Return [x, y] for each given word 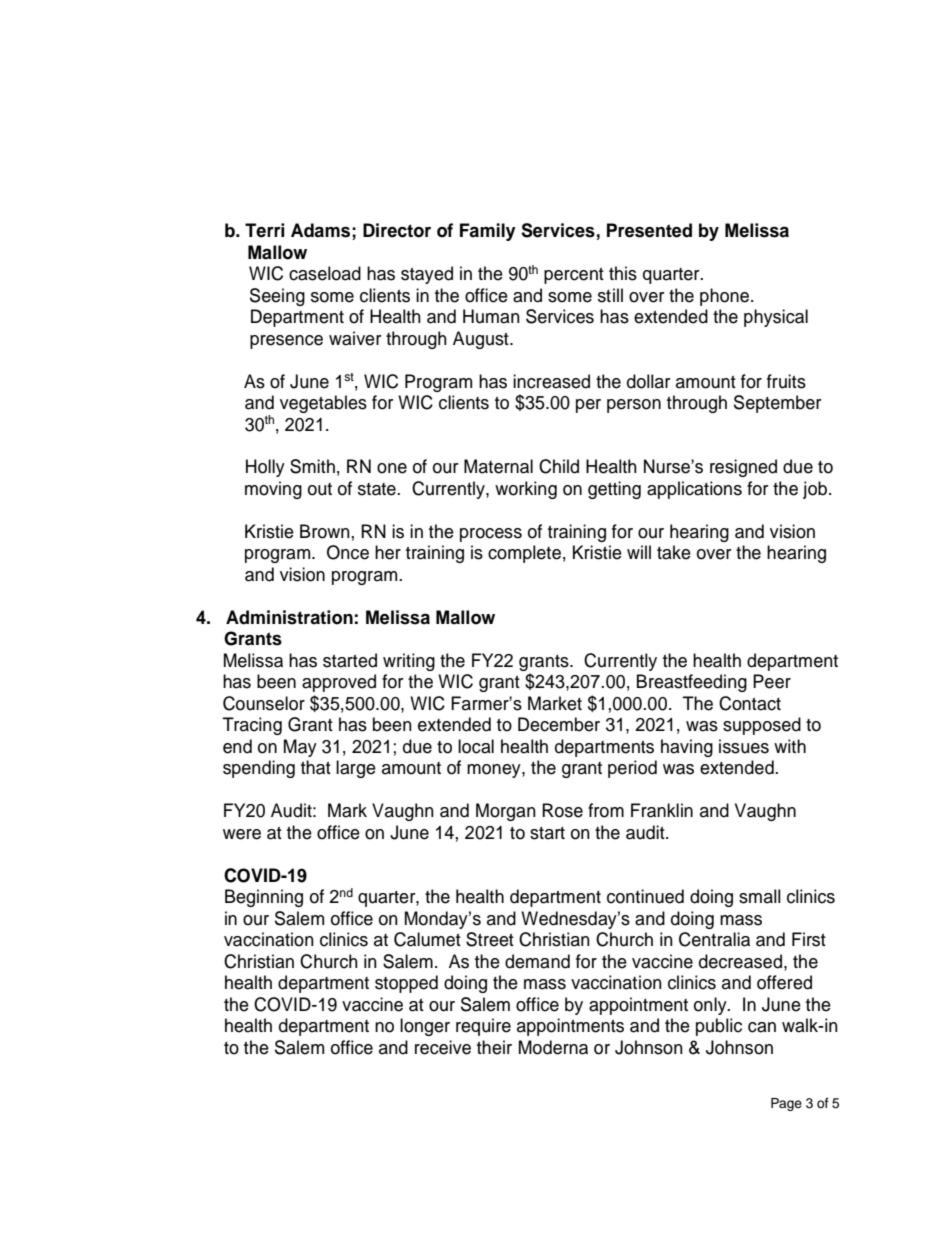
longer [425, 1027]
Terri [264, 230]
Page [786, 1104]
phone [726, 297]
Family [488, 232]
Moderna [553, 1047]
